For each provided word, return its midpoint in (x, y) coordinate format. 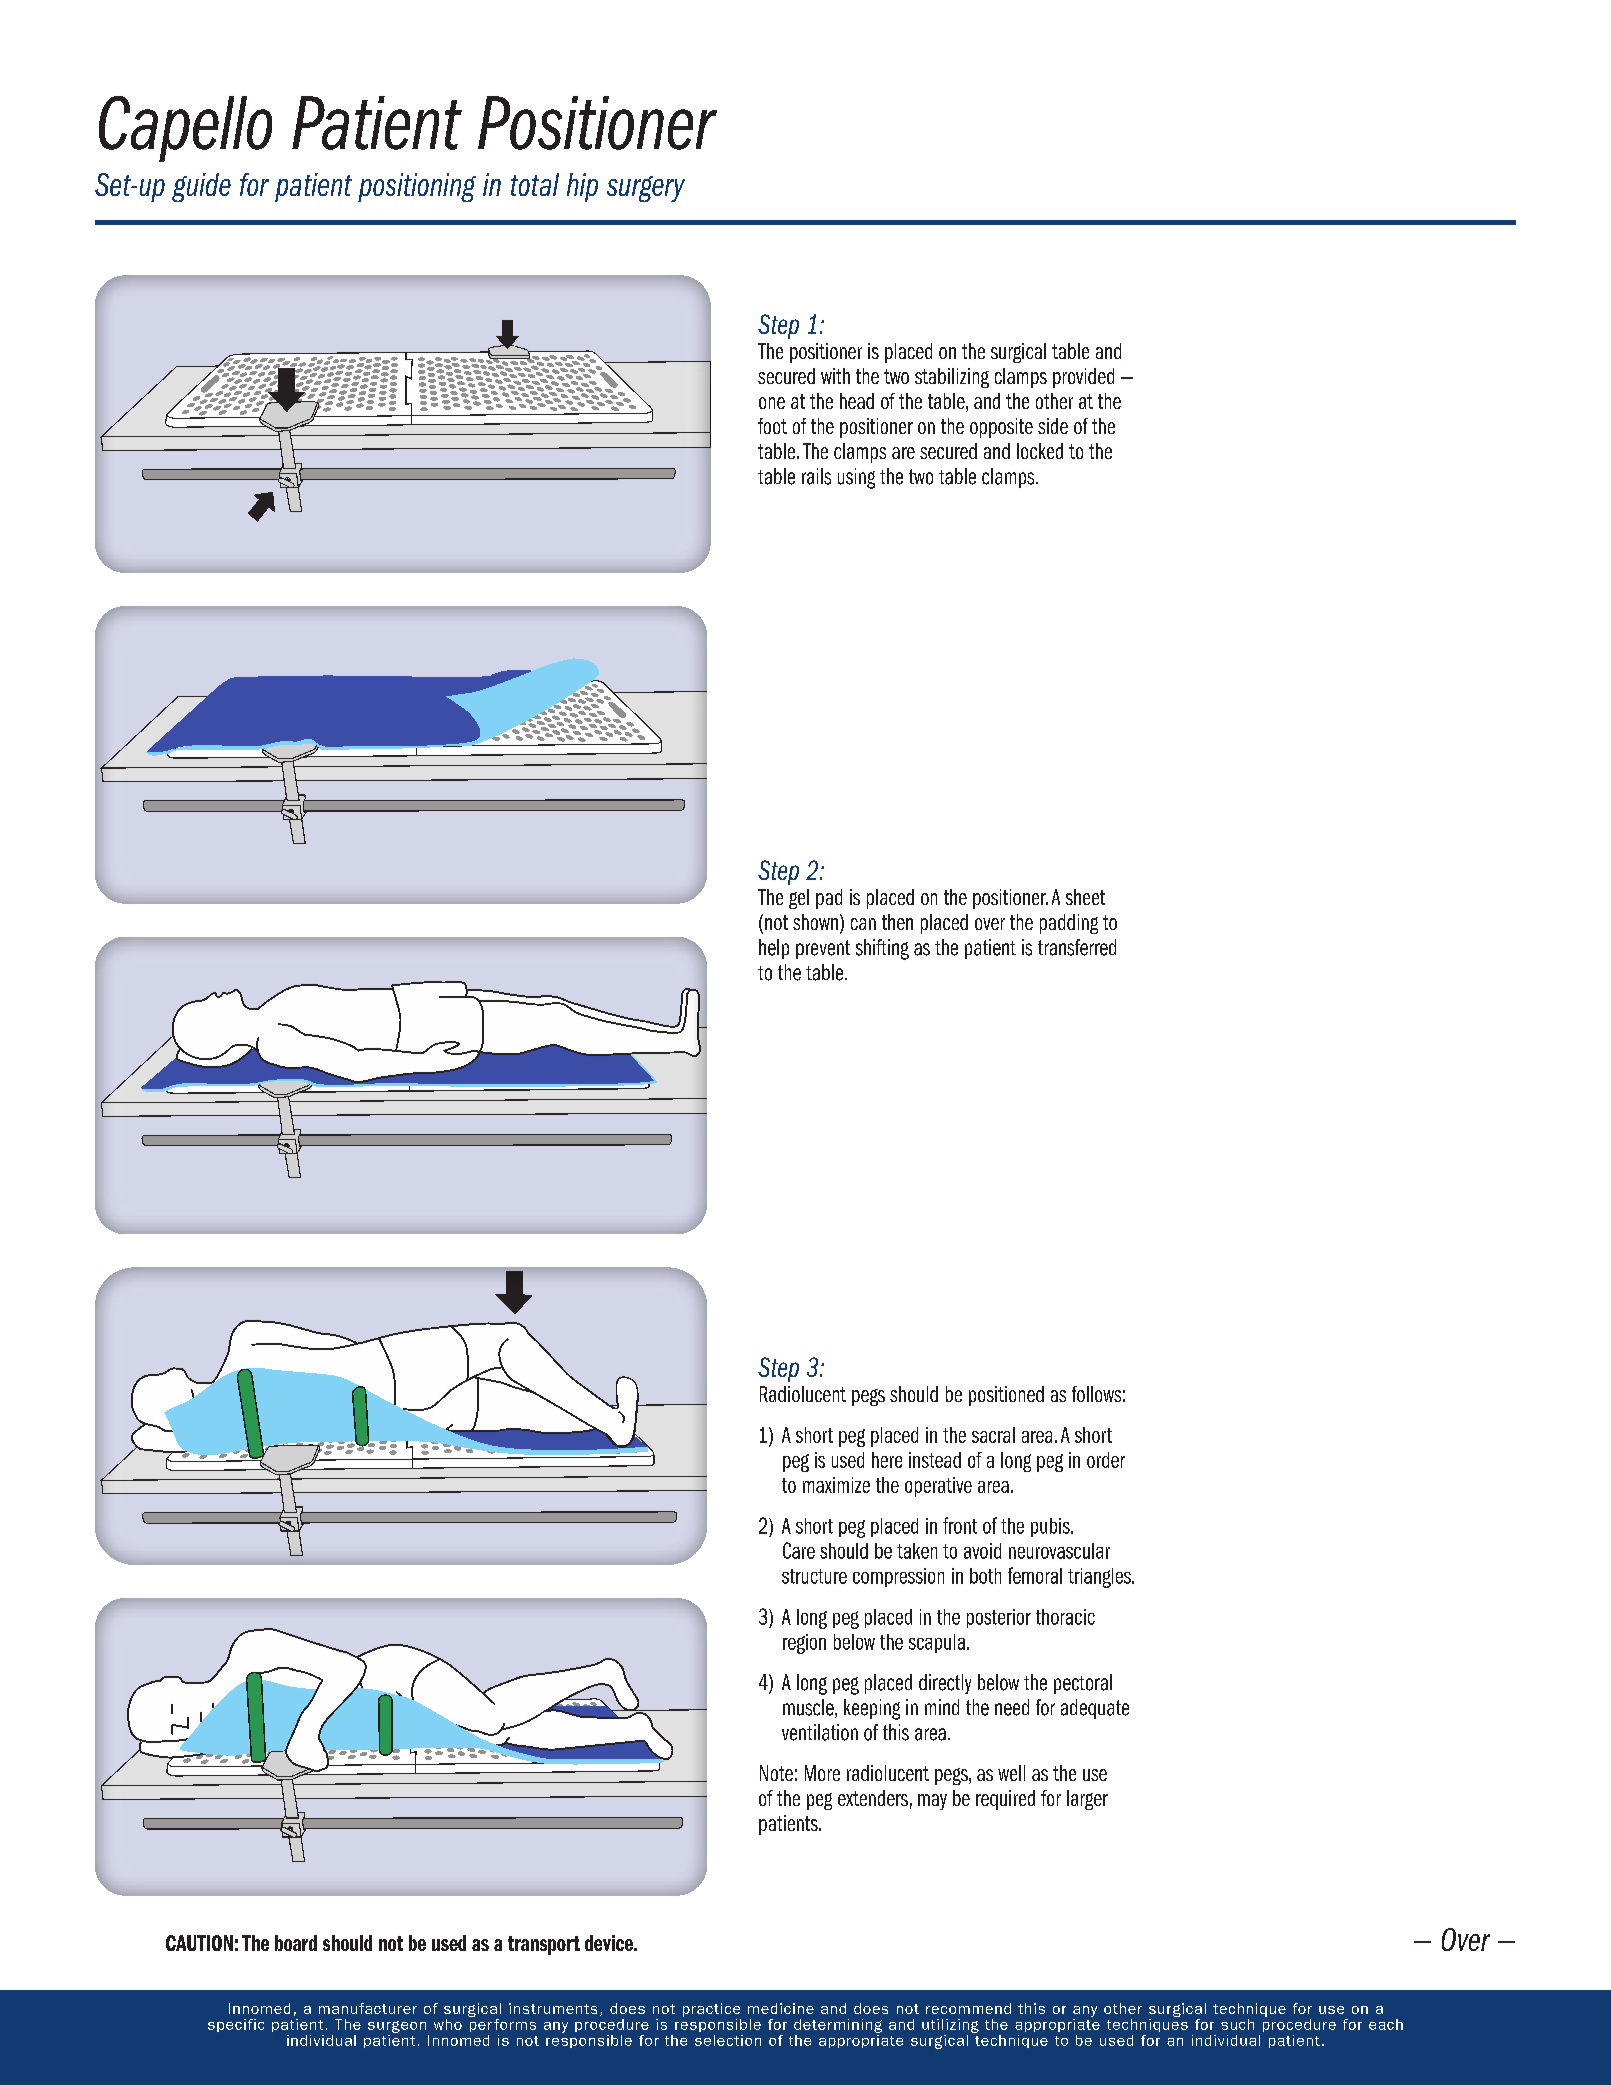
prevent (823, 949)
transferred (1077, 947)
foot (772, 426)
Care (799, 1550)
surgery (646, 189)
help (774, 949)
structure (814, 1576)
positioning (417, 187)
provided (1083, 378)
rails (816, 476)
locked (1040, 451)
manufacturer (368, 2008)
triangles (1100, 1578)
